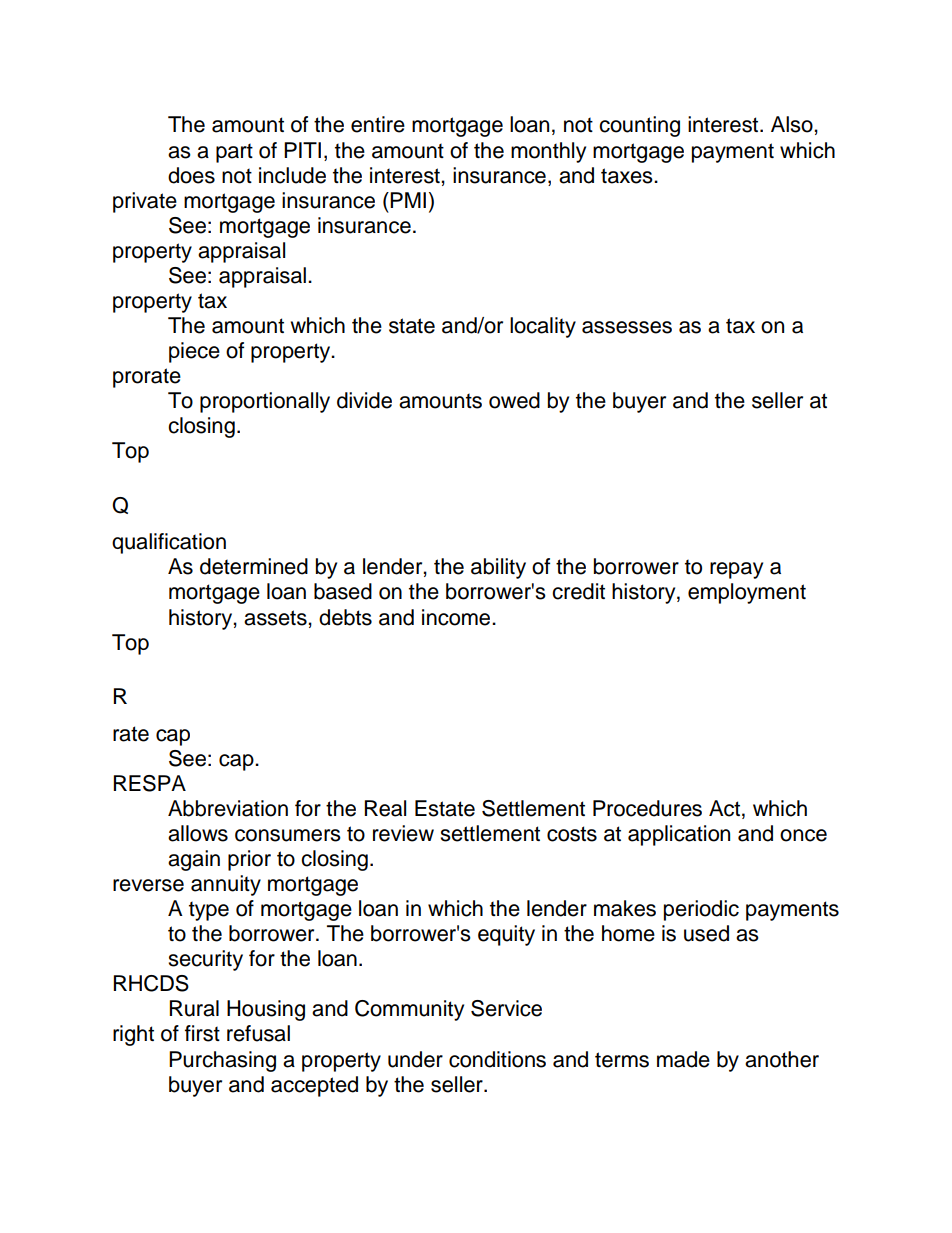 This image has height=1233, width=952. What do you see at coordinates (724, 808) in the image?
I see `Act` at bounding box center [724, 808].
